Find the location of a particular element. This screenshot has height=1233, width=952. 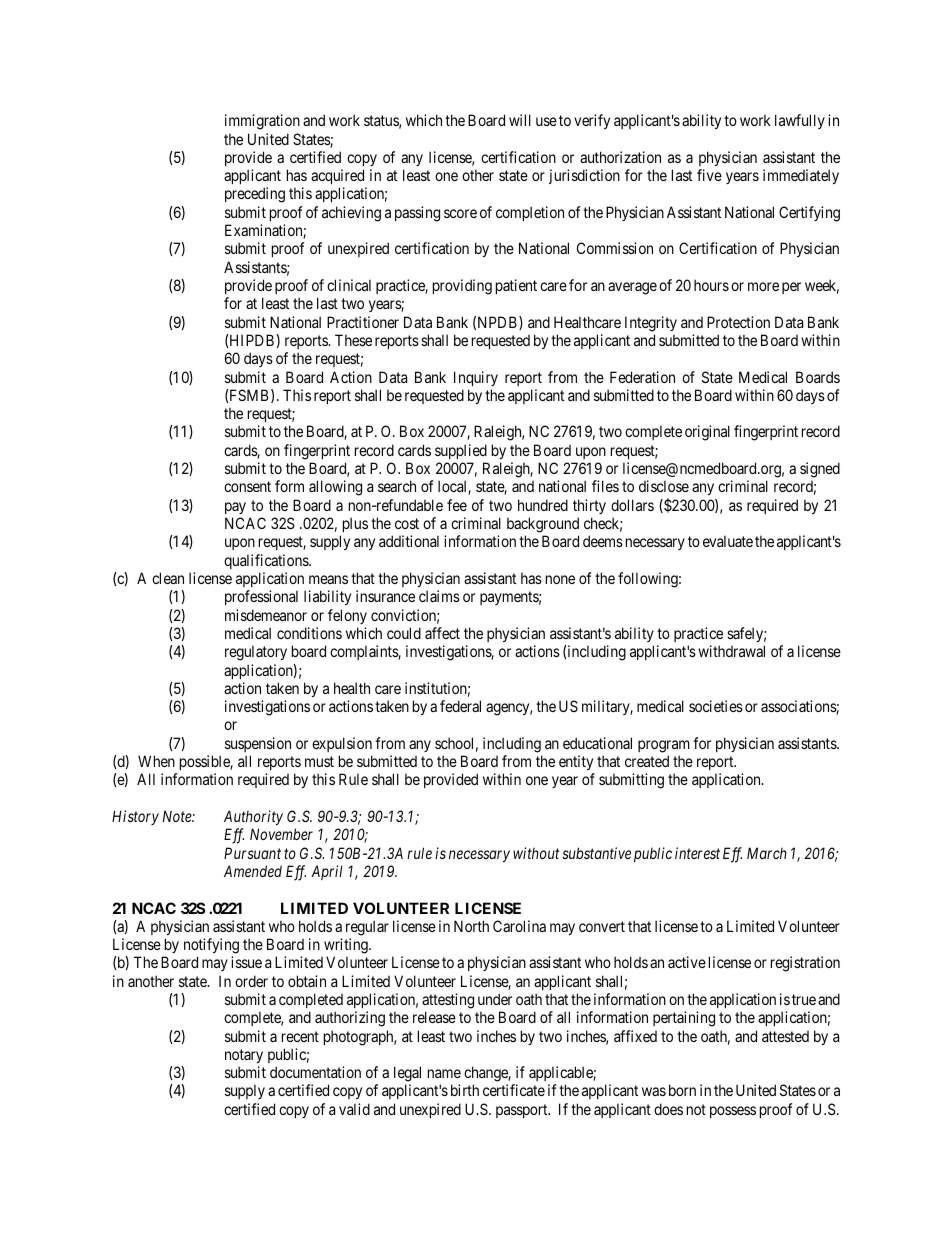

misdemeanor is located at coordinates (266, 615).
